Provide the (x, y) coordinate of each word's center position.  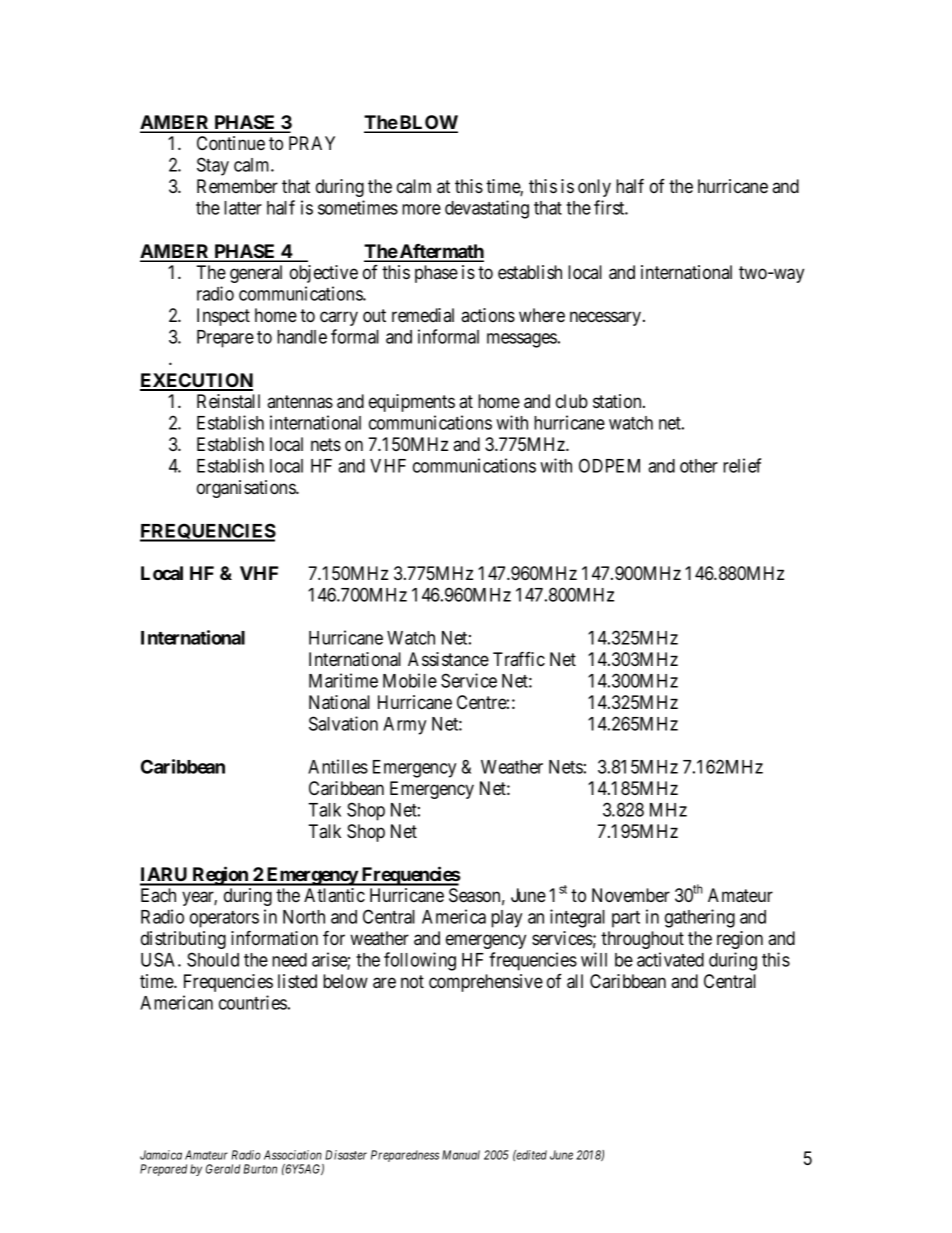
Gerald (223, 1169)
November (631, 895)
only (594, 188)
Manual (461, 1155)
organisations (247, 489)
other (699, 466)
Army (404, 726)
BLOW (428, 123)
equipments (412, 403)
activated (670, 959)
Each (158, 895)
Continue (231, 143)
